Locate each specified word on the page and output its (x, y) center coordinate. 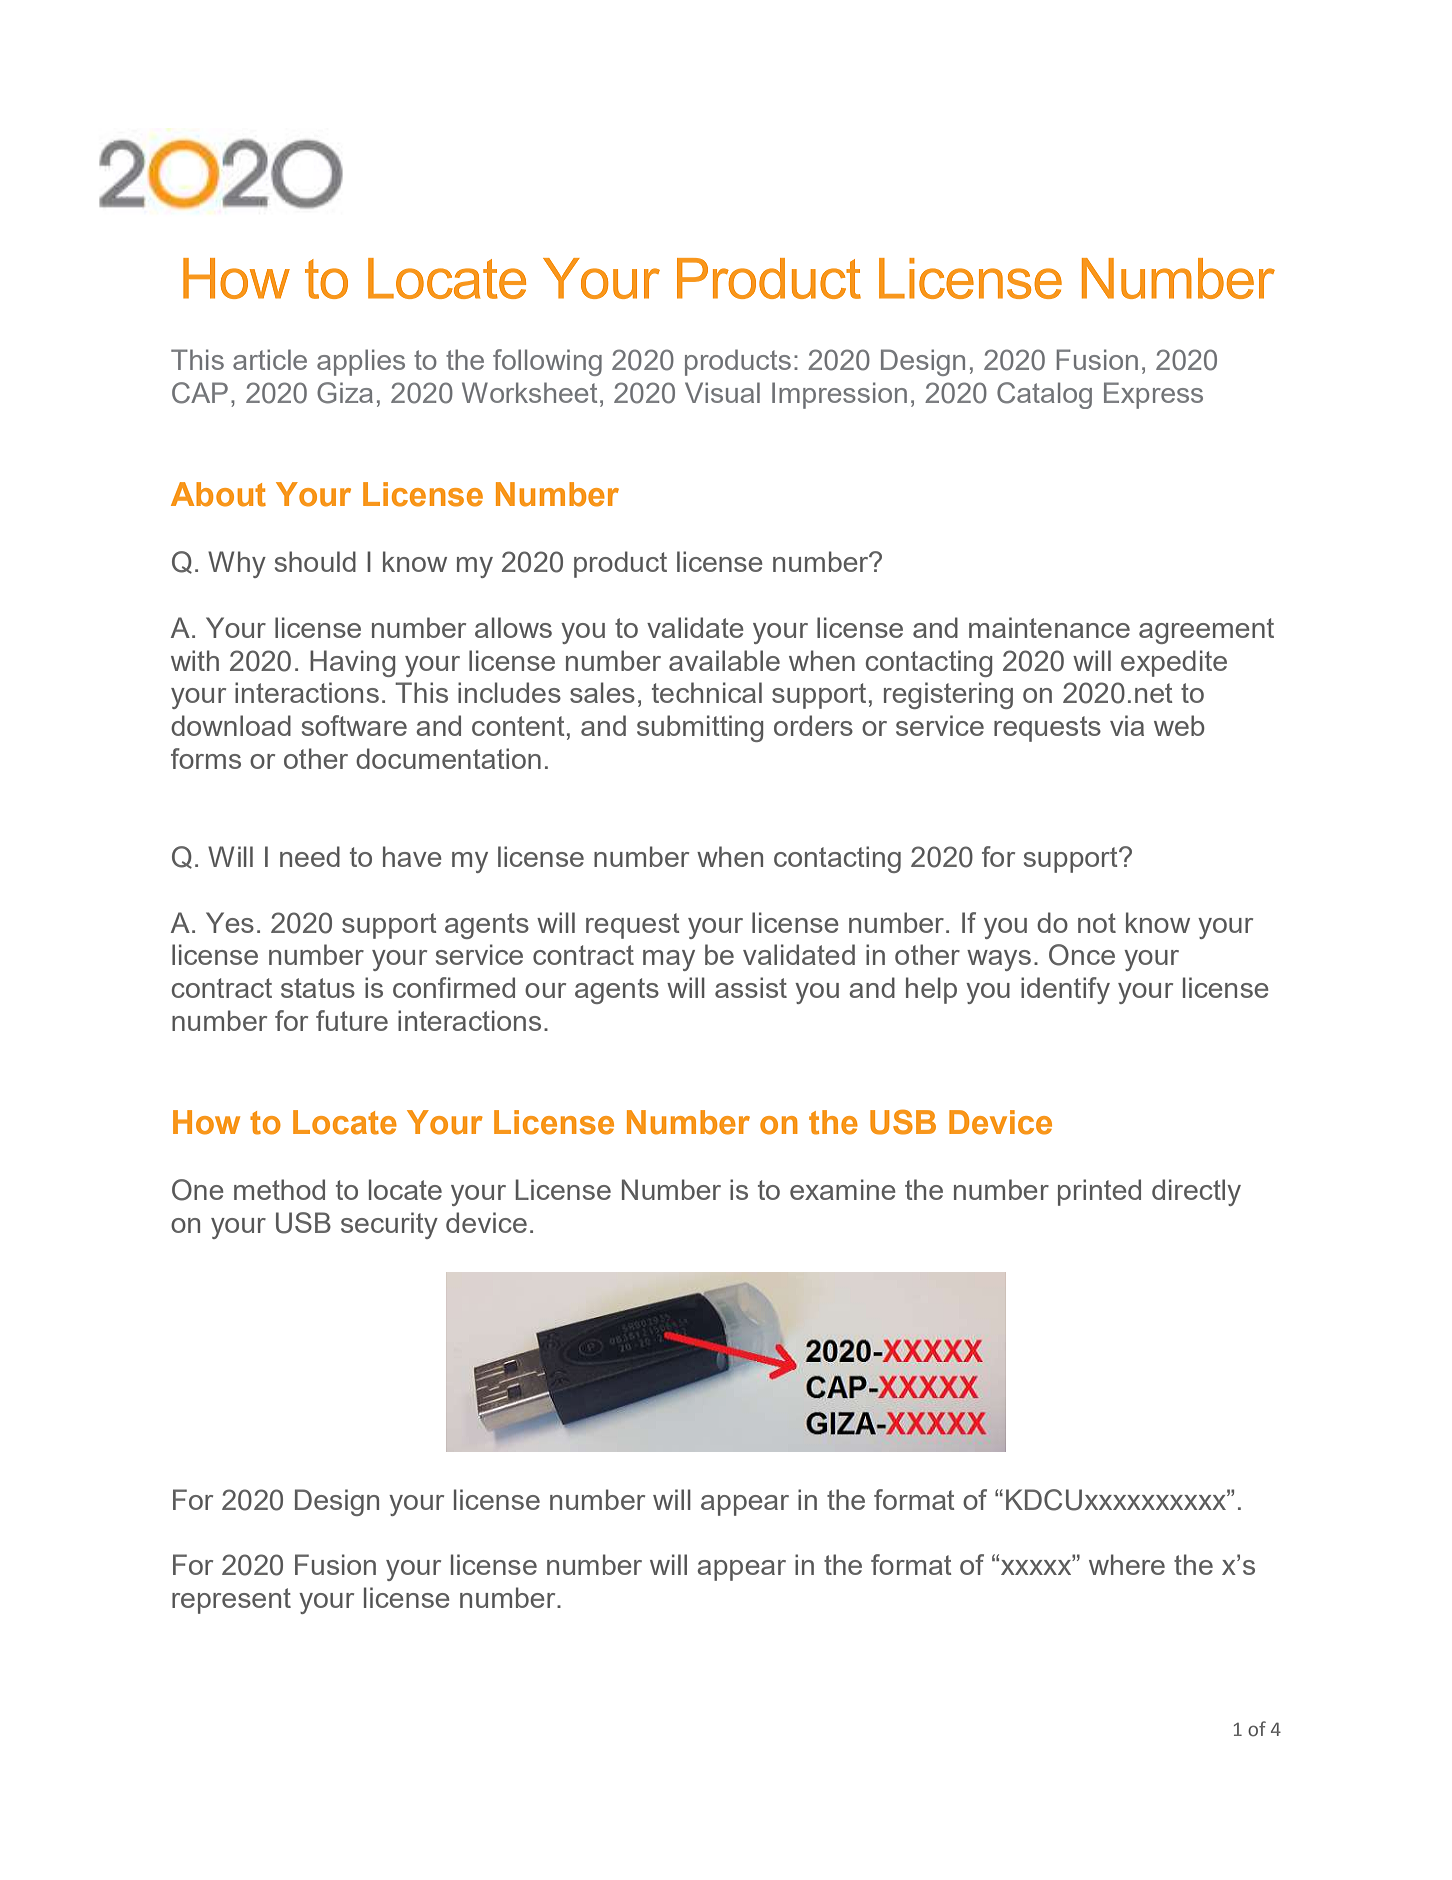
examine (843, 1189)
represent (231, 1601)
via (1127, 725)
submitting (700, 728)
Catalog (1044, 395)
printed (1099, 1192)
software (354, 725)
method (279, 1189)
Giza (345, 393)
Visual (722, 392)
